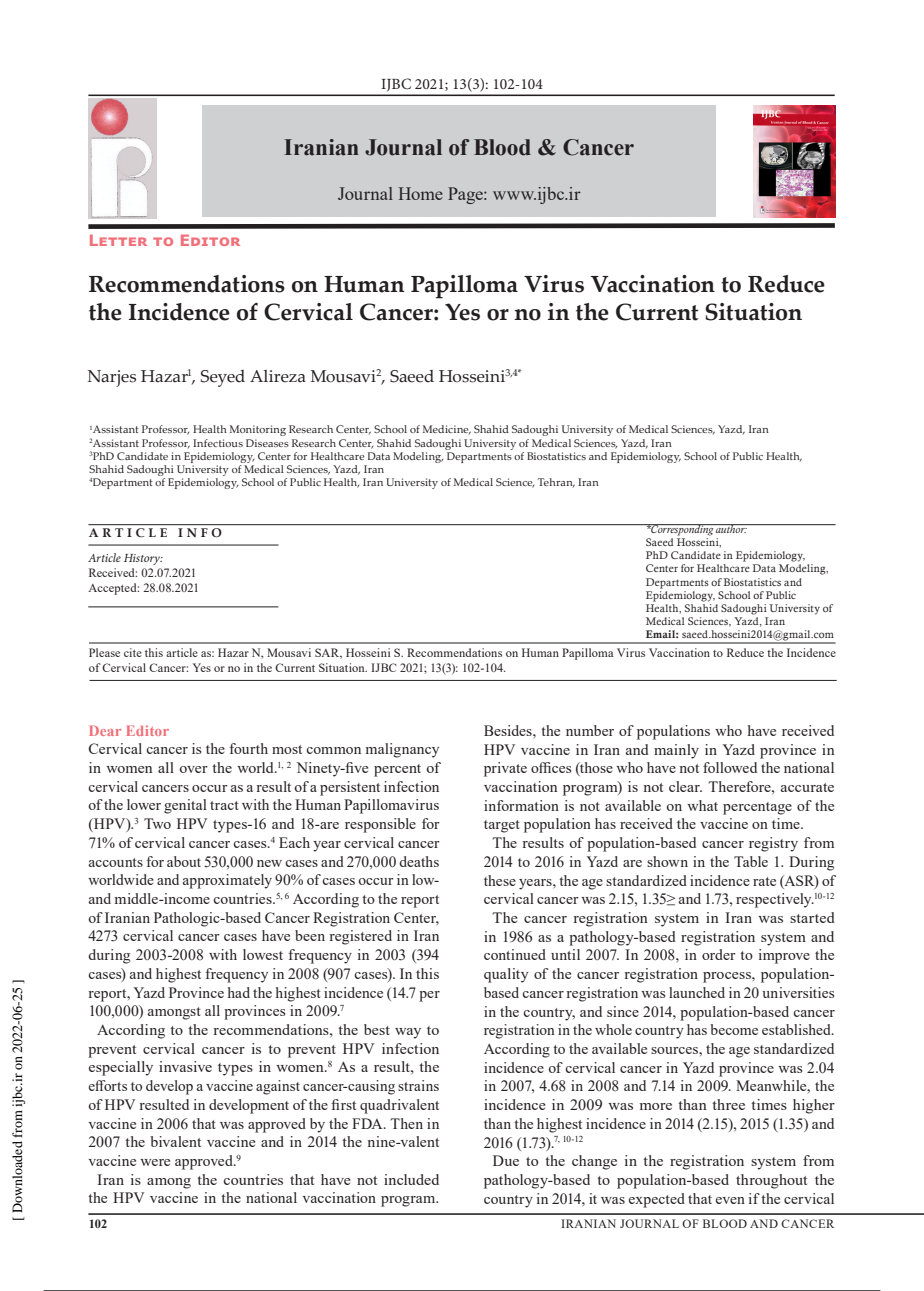 This page has height=1291, width=924. I want to click on deaths, so click(419, 861).
